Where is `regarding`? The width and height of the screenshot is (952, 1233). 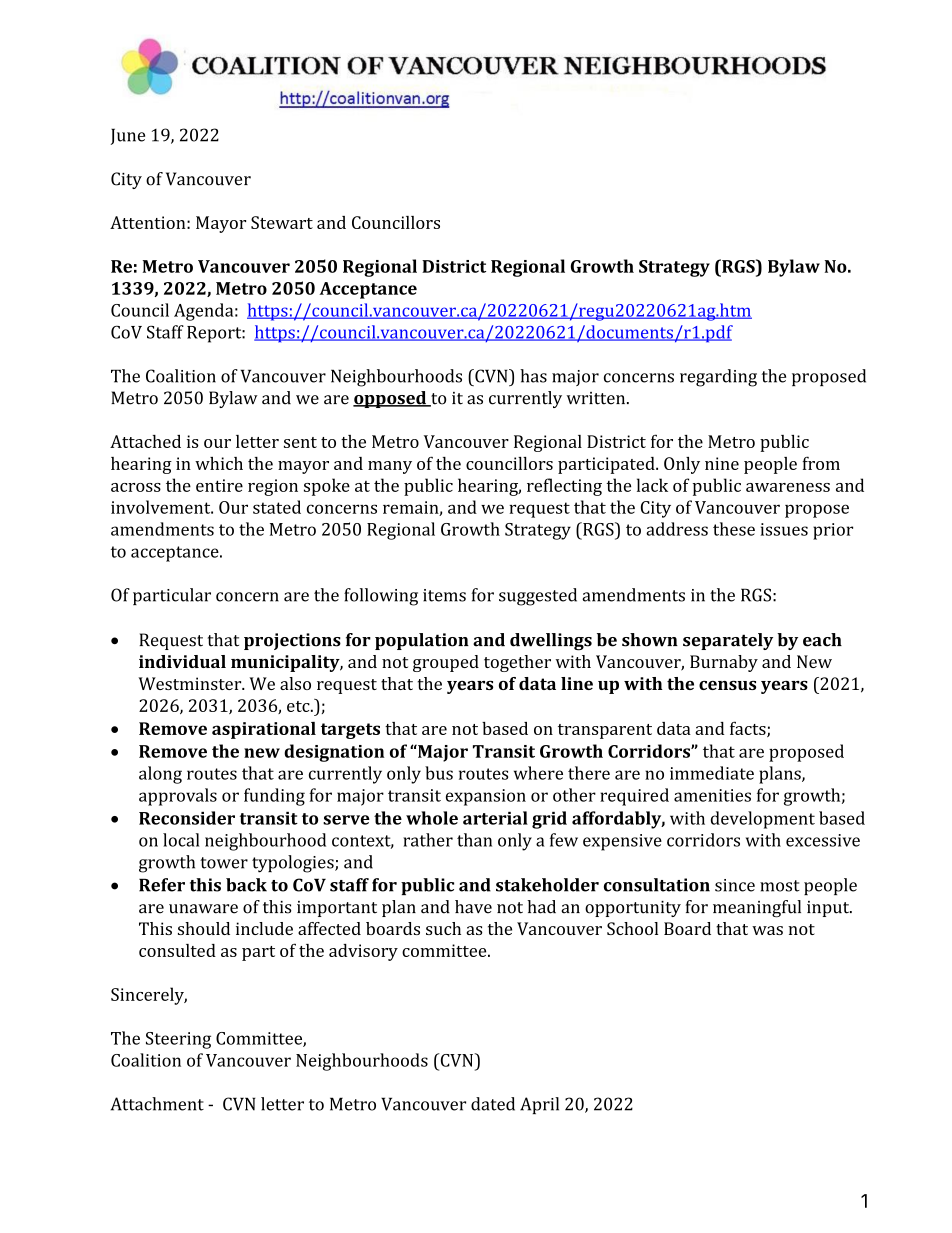 regarding is located at coordinates (718, 378).
